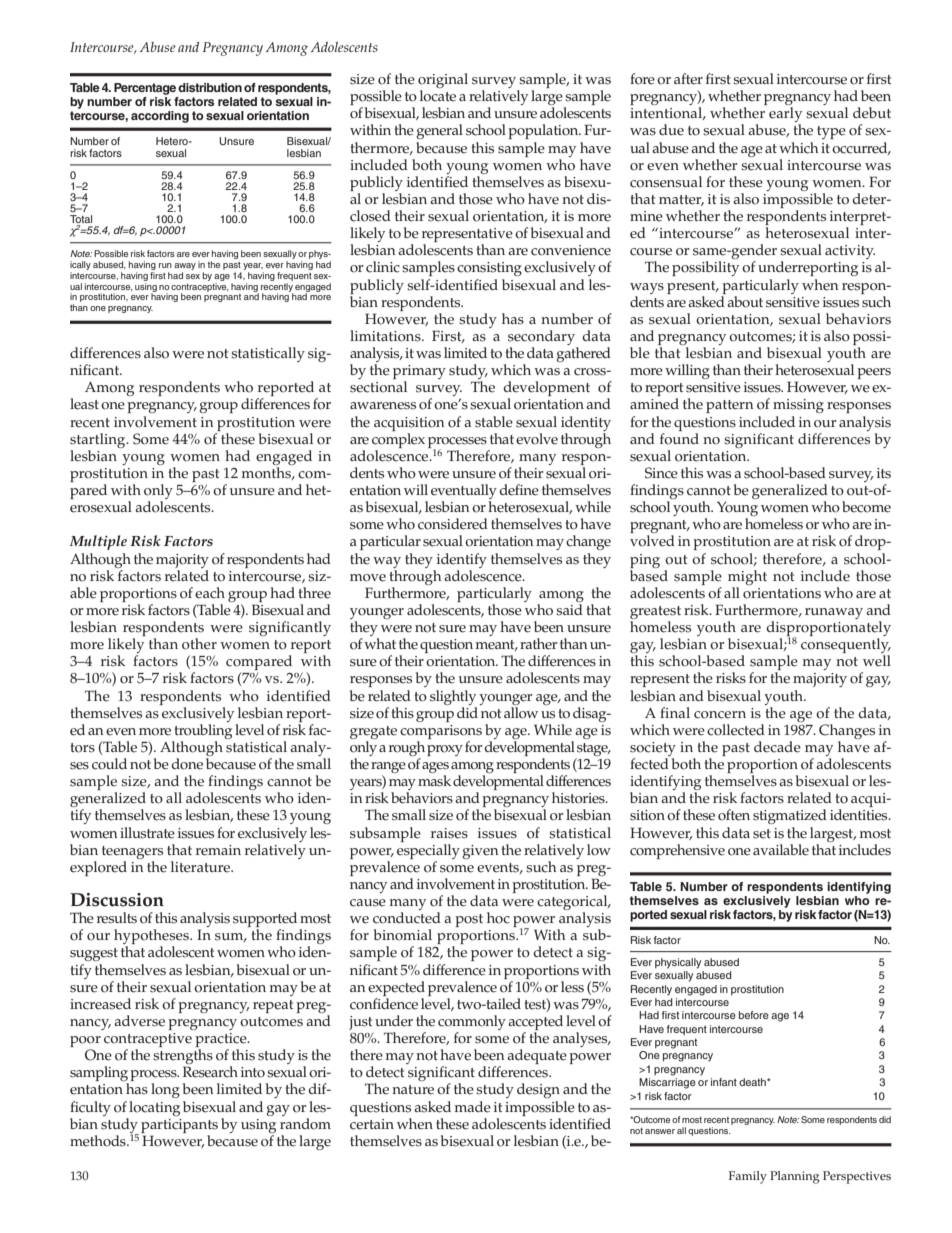 This image has height=1233, width=952. What do you see at coordinates (203, 731) in the image?
I see `troubling` at bounding box center [203, 731].
